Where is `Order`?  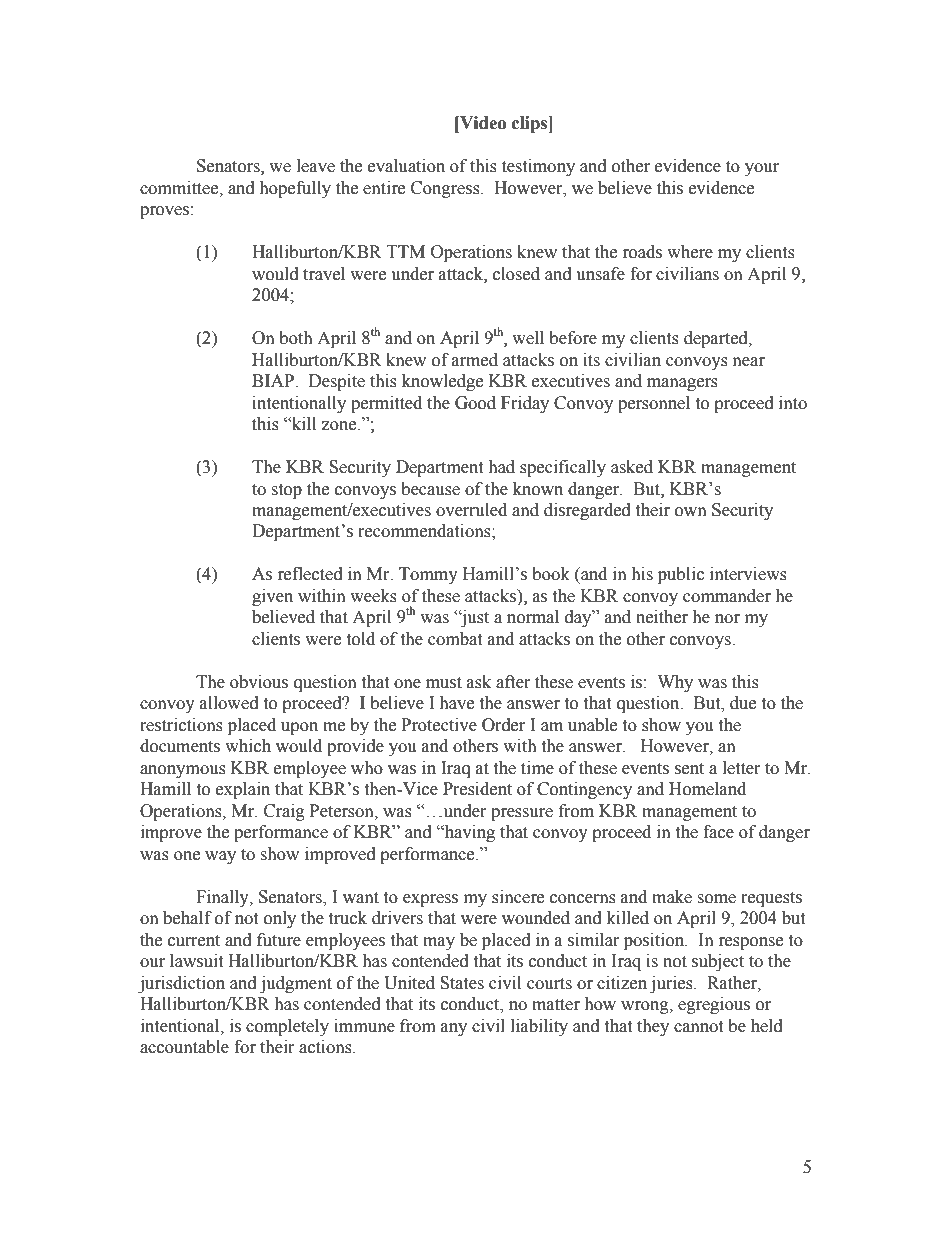
Order is located at coordinates (503, 725).
